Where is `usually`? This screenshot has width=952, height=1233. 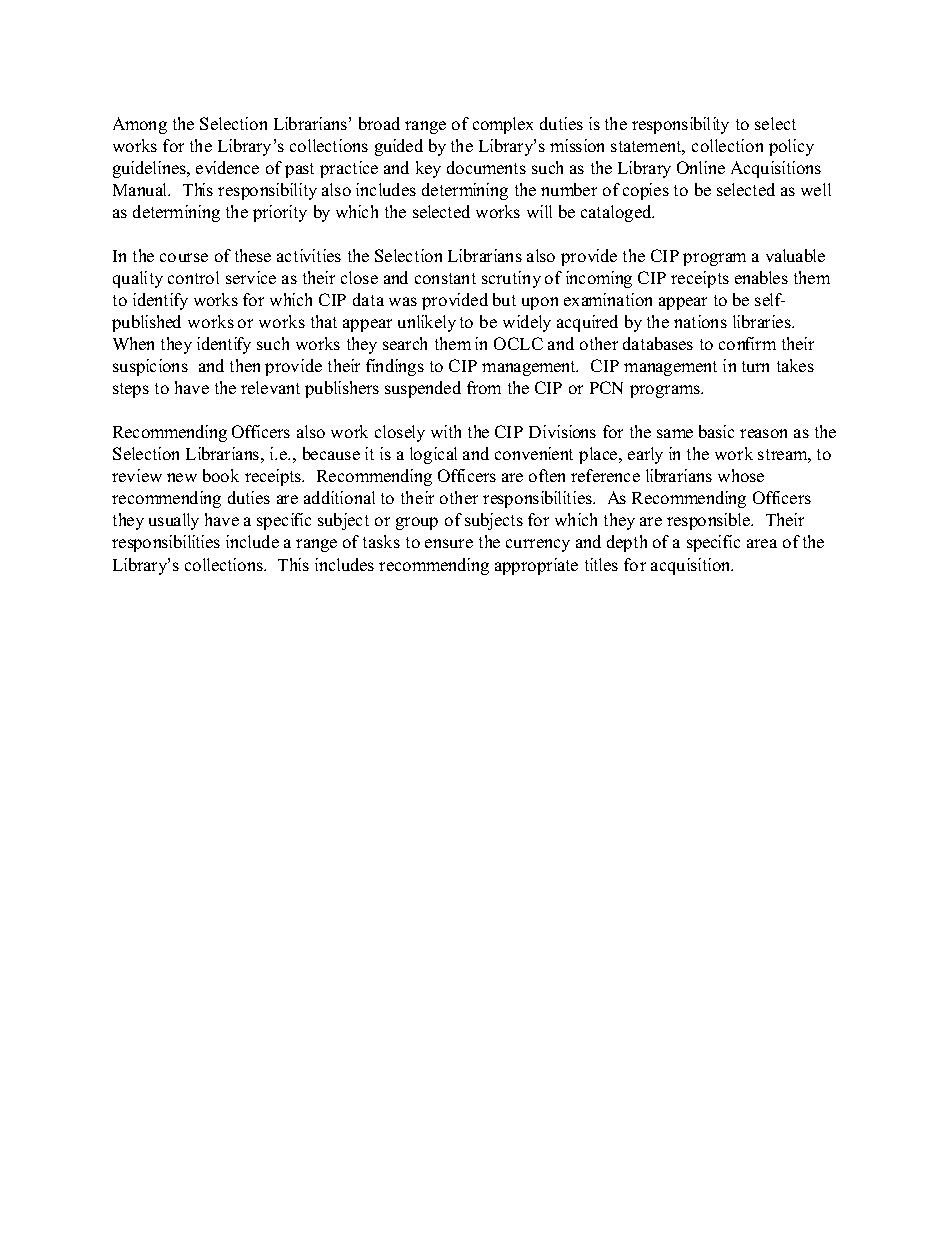
usually is located at coordinates (174, 521).
